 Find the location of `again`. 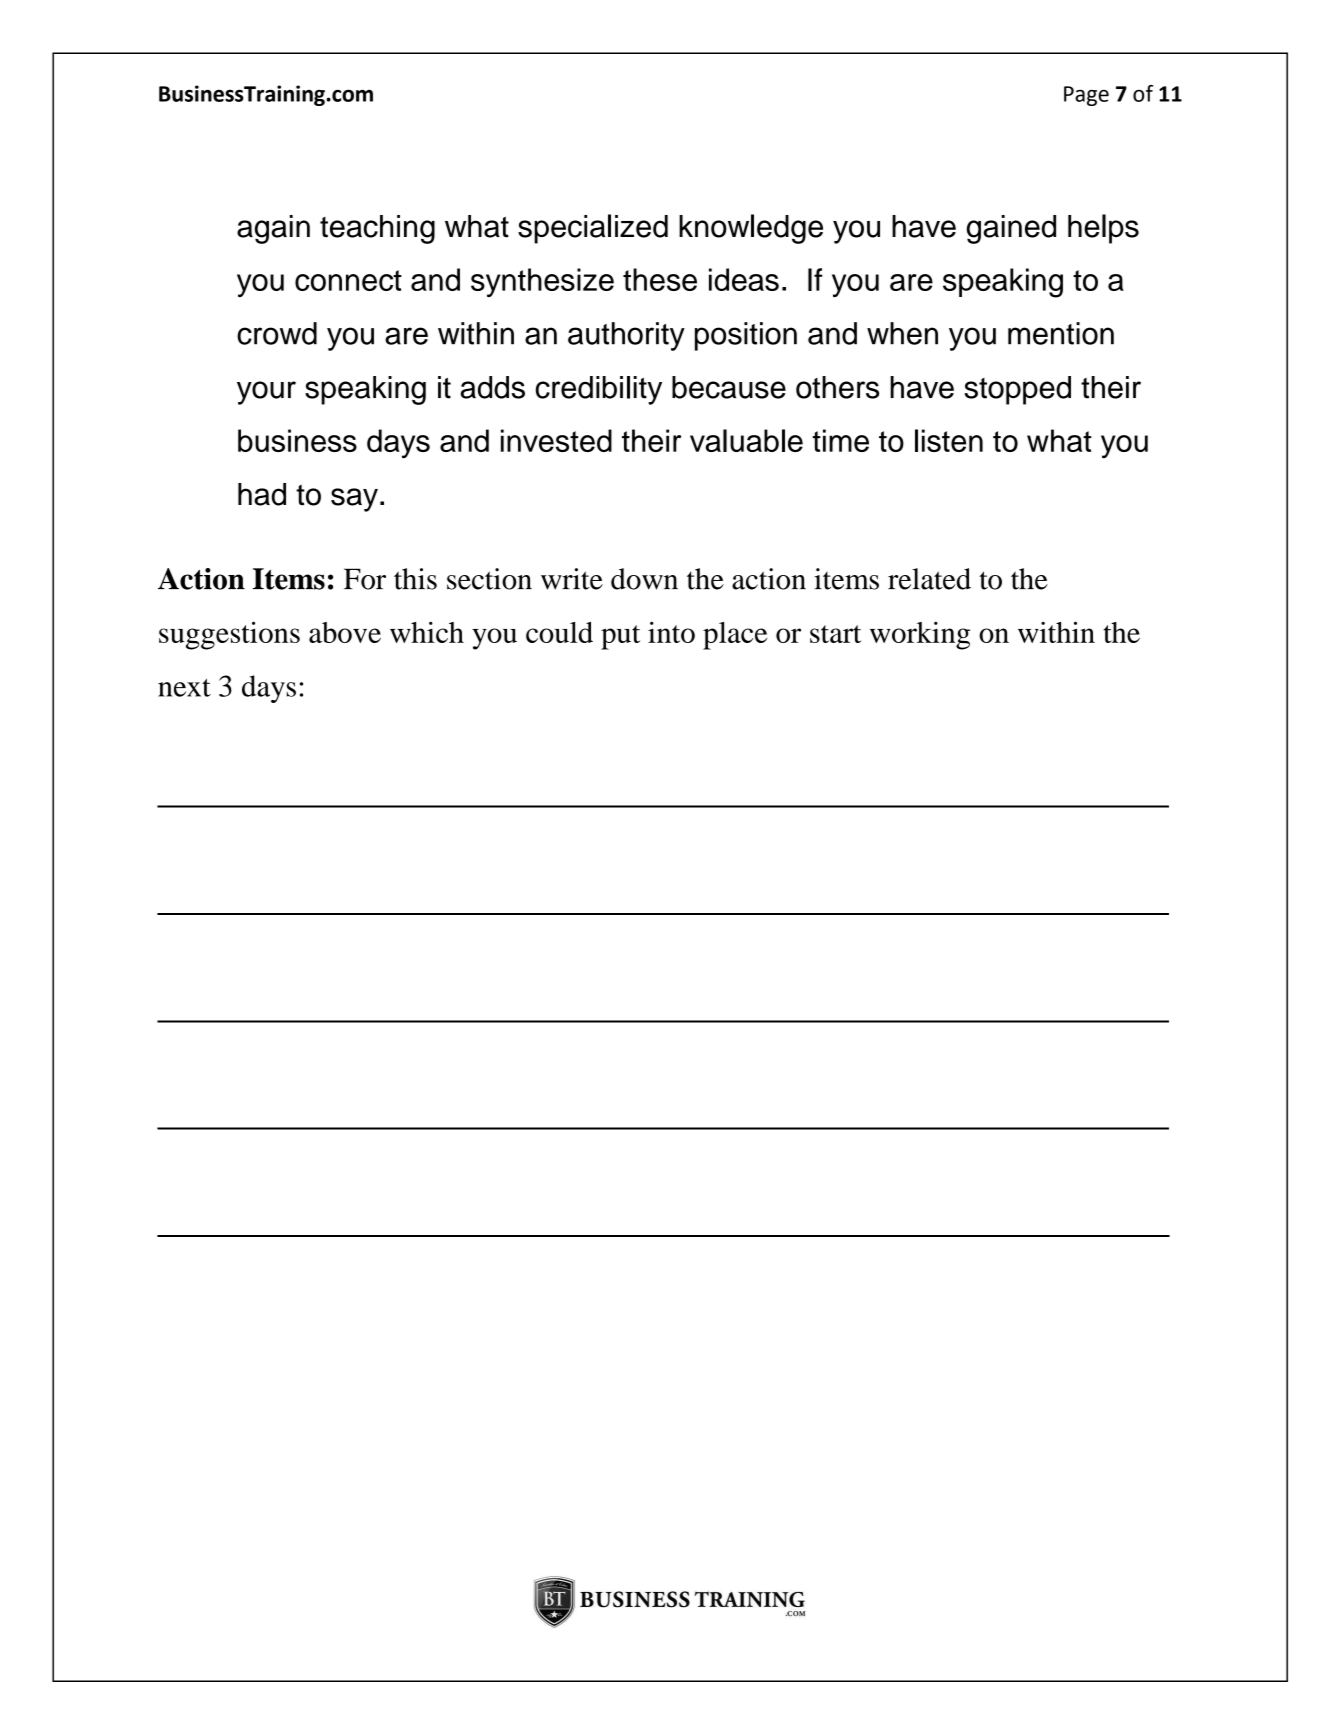

again is located at coordinates (273, 229).
